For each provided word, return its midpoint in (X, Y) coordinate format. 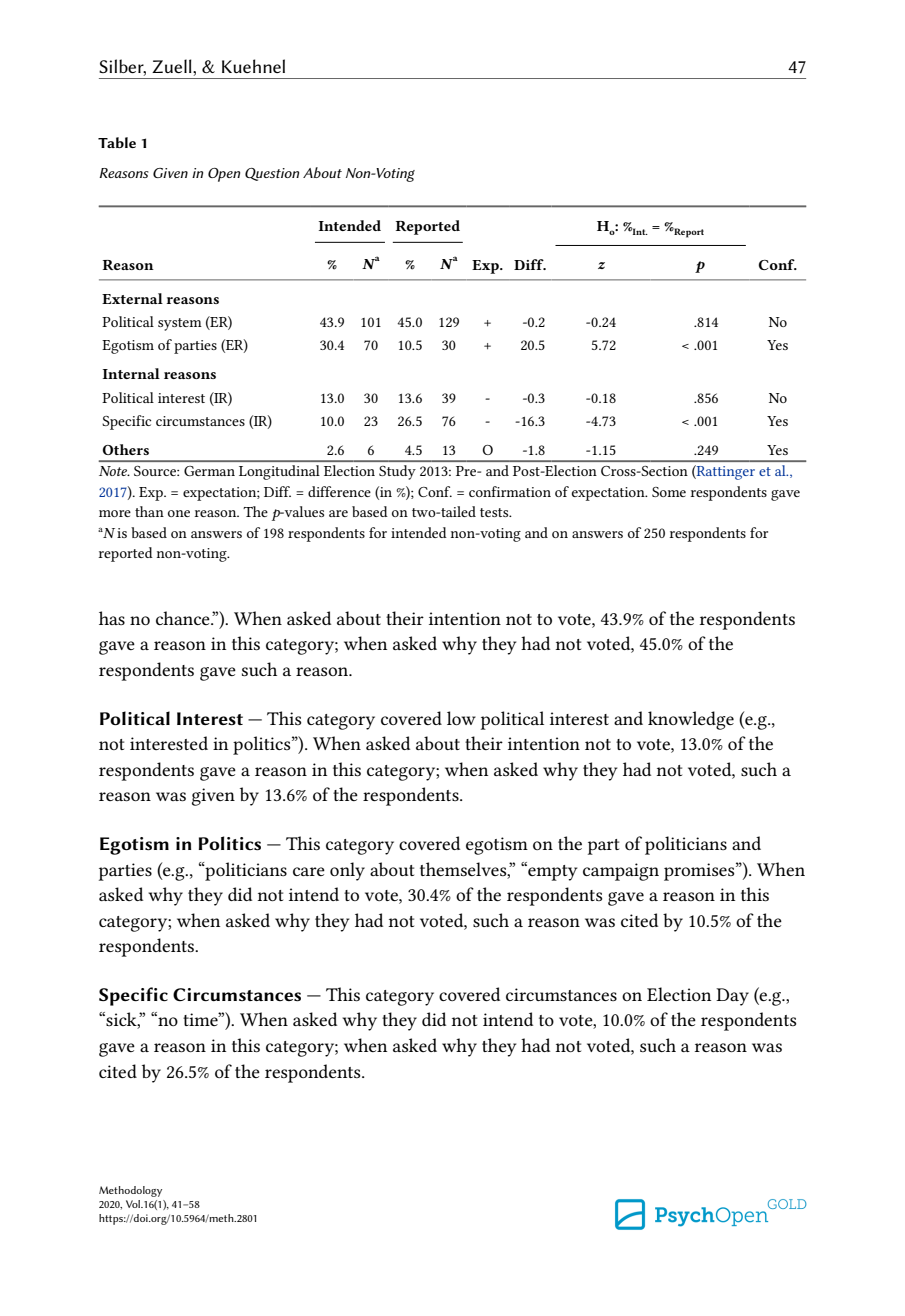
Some (669, 492)
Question (272, 174)
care (309, 871)
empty (551, 871)
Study (397, 472)
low (461, 718)
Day (732, 997)
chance (184, 618)
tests (495, 512)
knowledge (691, 720)
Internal (131, 373)
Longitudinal (279, 472)
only (347, 871)
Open (224, 175)
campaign (621, 872)
